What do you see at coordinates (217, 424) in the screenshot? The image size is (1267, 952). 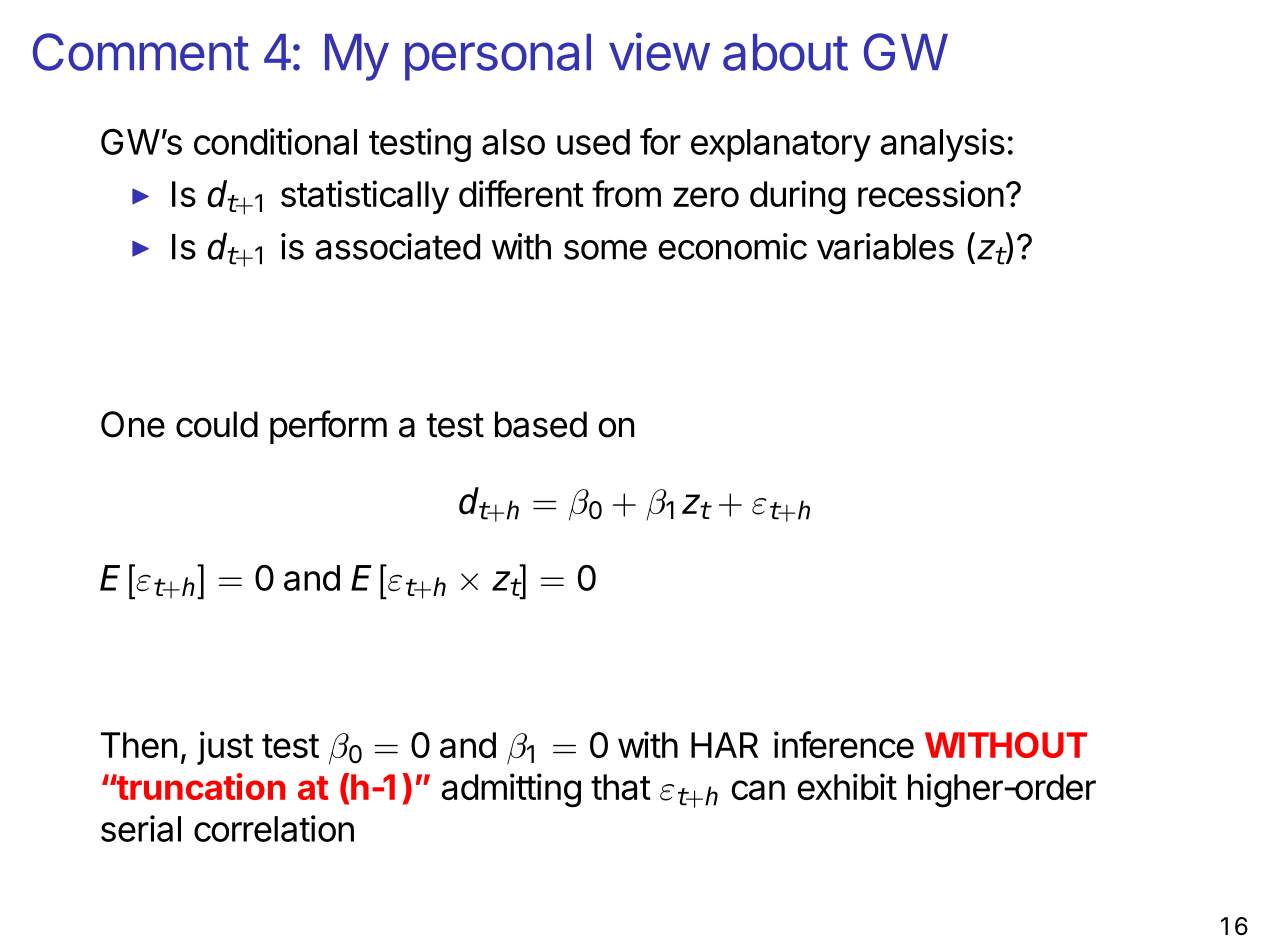 I see `could` at bounding box center [217, 424].
